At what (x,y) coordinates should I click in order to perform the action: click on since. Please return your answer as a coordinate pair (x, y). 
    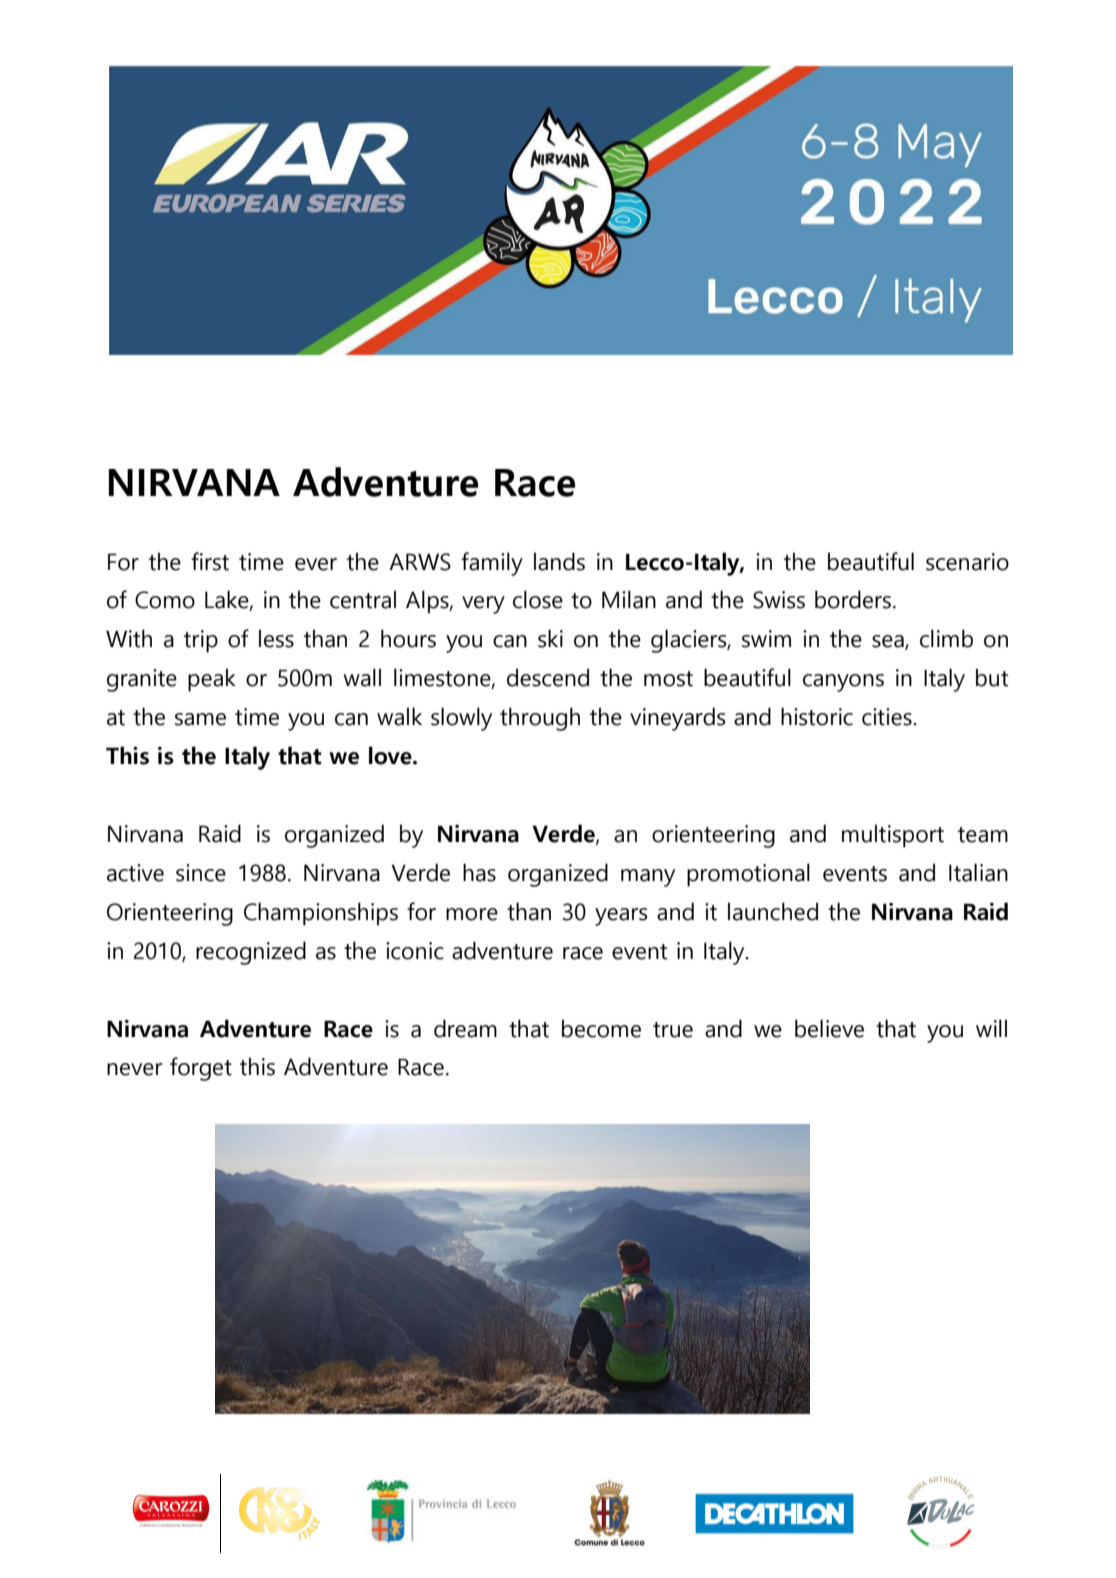
    Looking at the image, I should click on (201, 873).
